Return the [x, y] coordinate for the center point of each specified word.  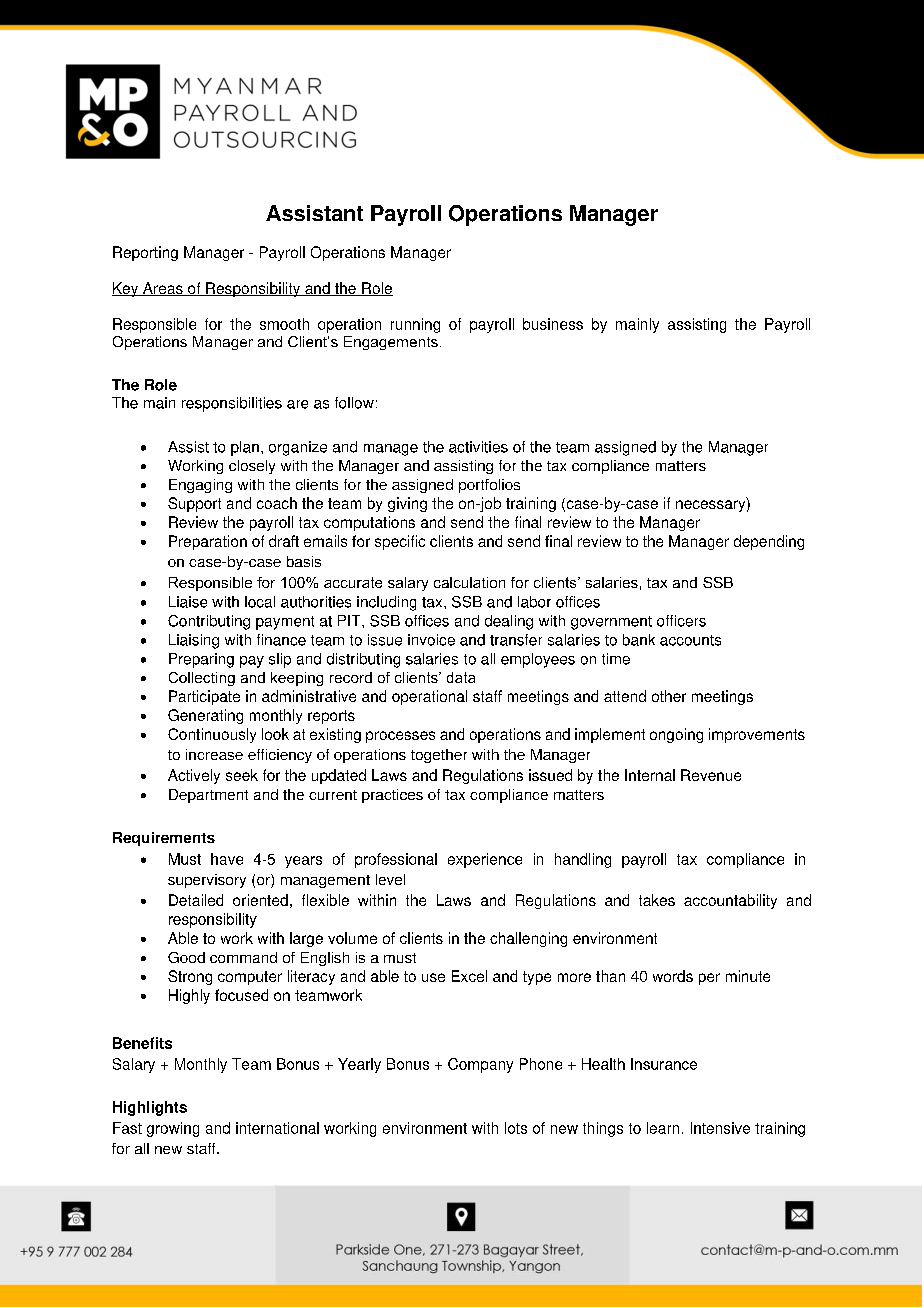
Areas [163, 289]
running [415, 325]
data [461, 677]
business [553, 324]
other [669, 696]
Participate [204, 697]
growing [173, 1129]
